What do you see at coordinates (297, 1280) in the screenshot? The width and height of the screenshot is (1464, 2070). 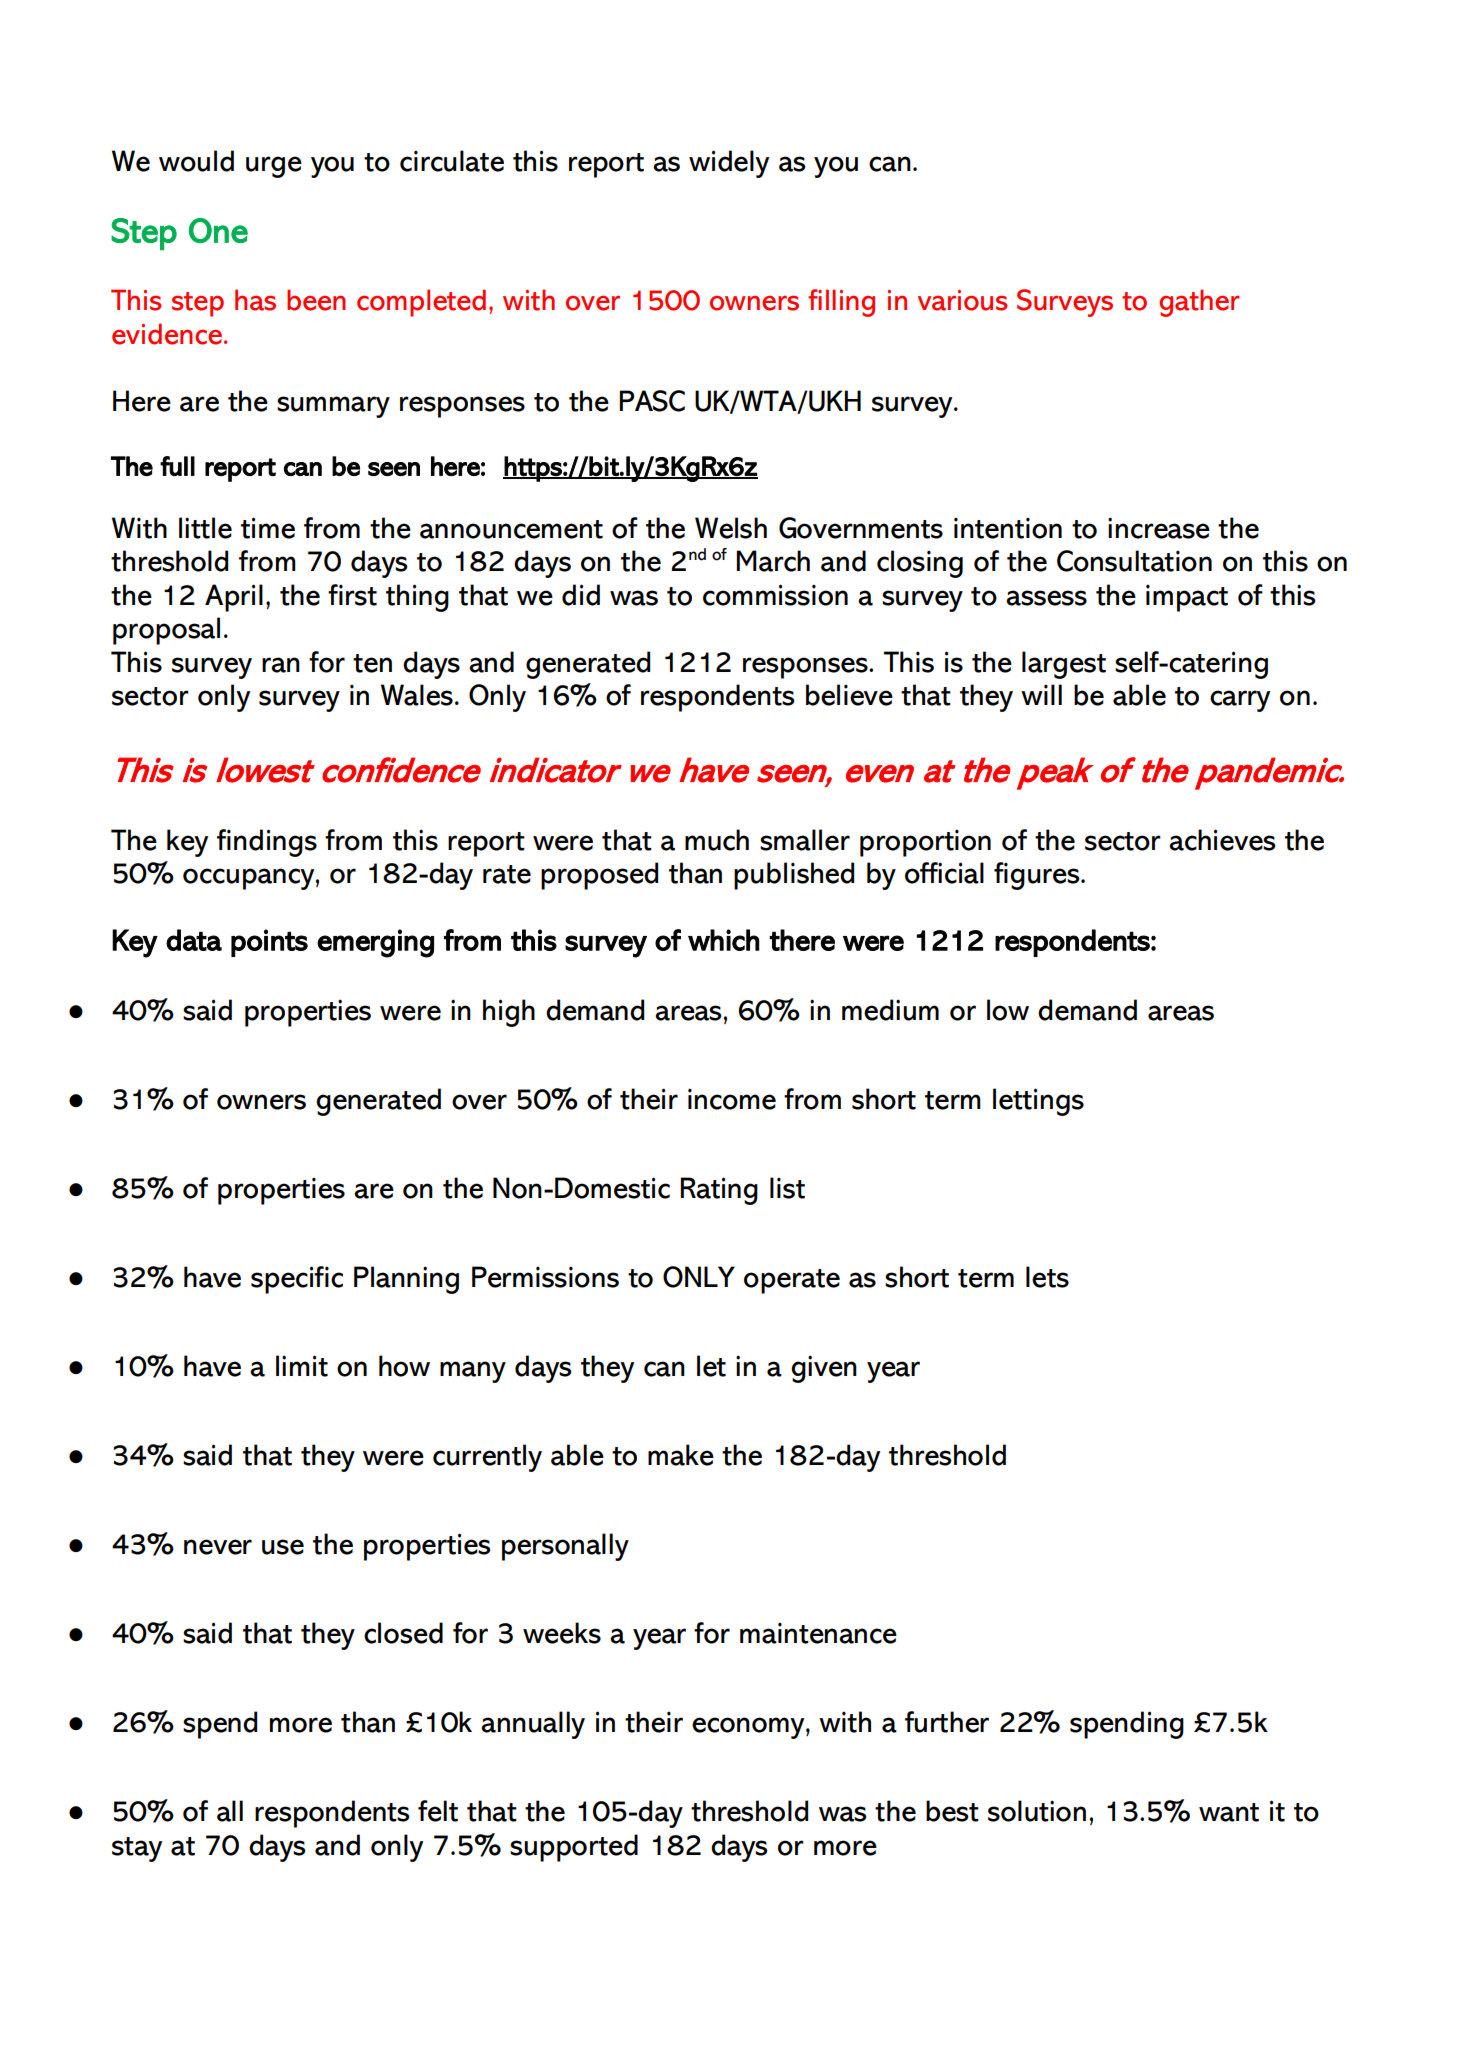 I see `specific` at bounding box center [297, 1280].
